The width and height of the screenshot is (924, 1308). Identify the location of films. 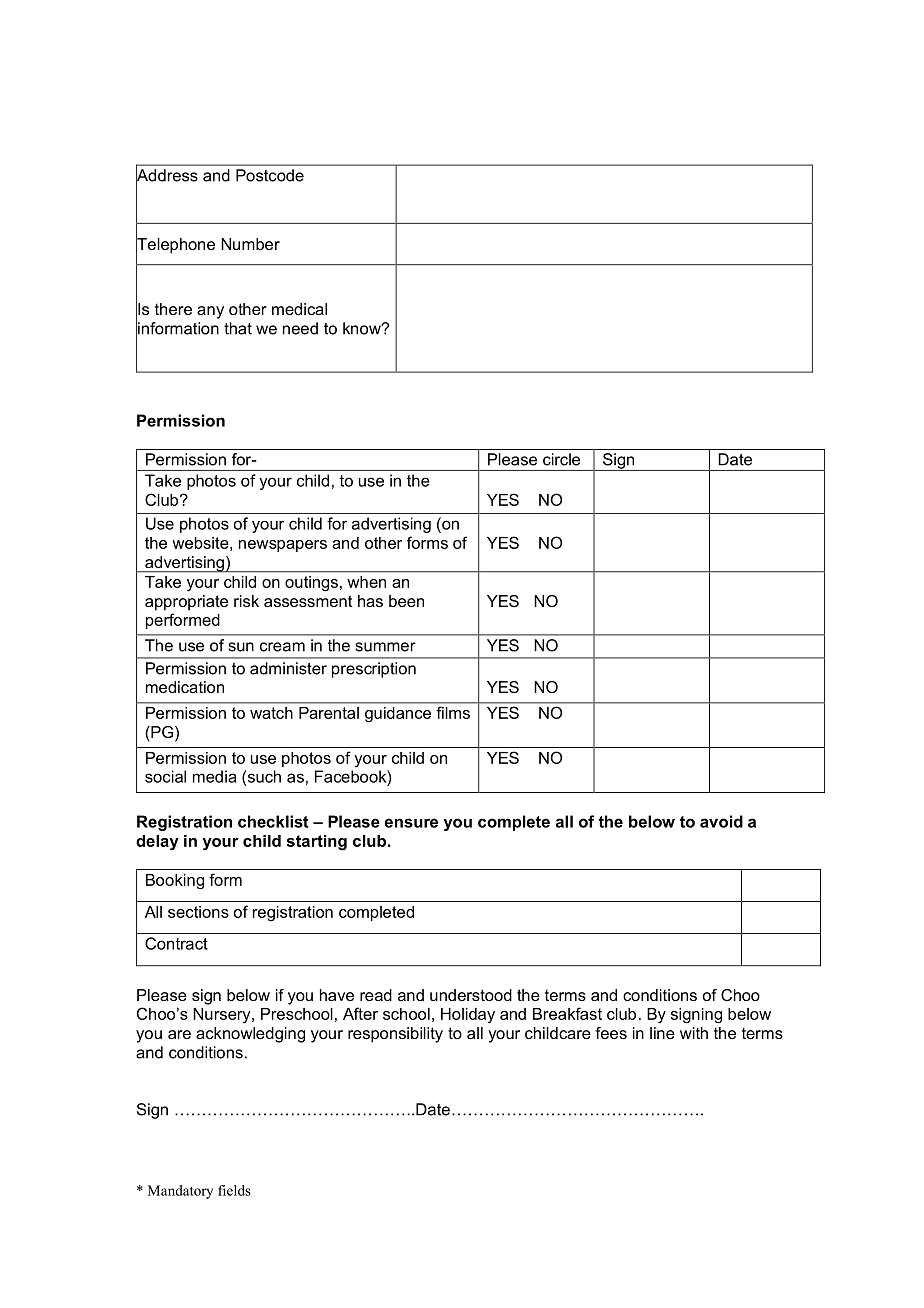
(453, 713).
